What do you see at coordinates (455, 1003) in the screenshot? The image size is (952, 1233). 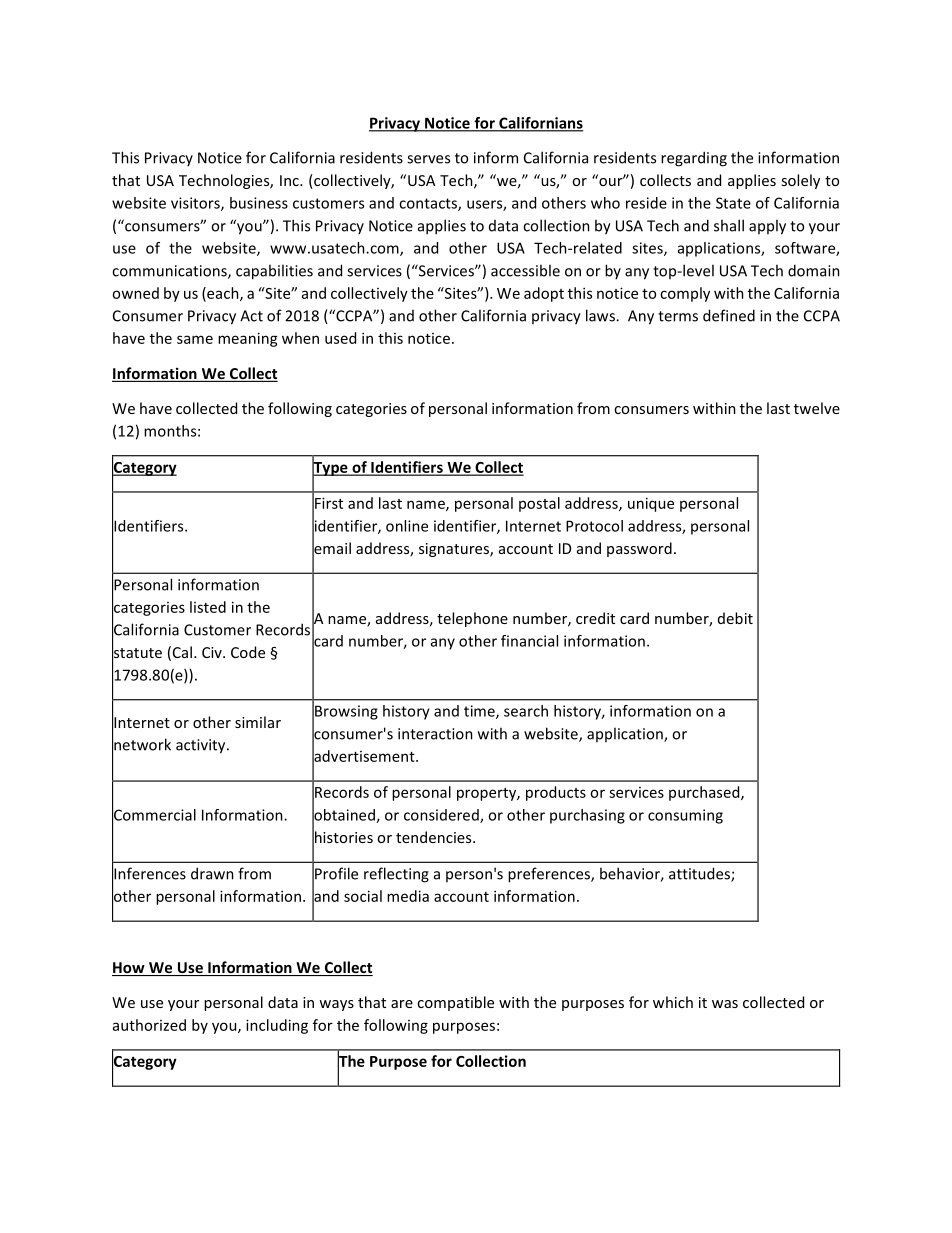 I see `compatible` at bounding box center [455, 1003].
